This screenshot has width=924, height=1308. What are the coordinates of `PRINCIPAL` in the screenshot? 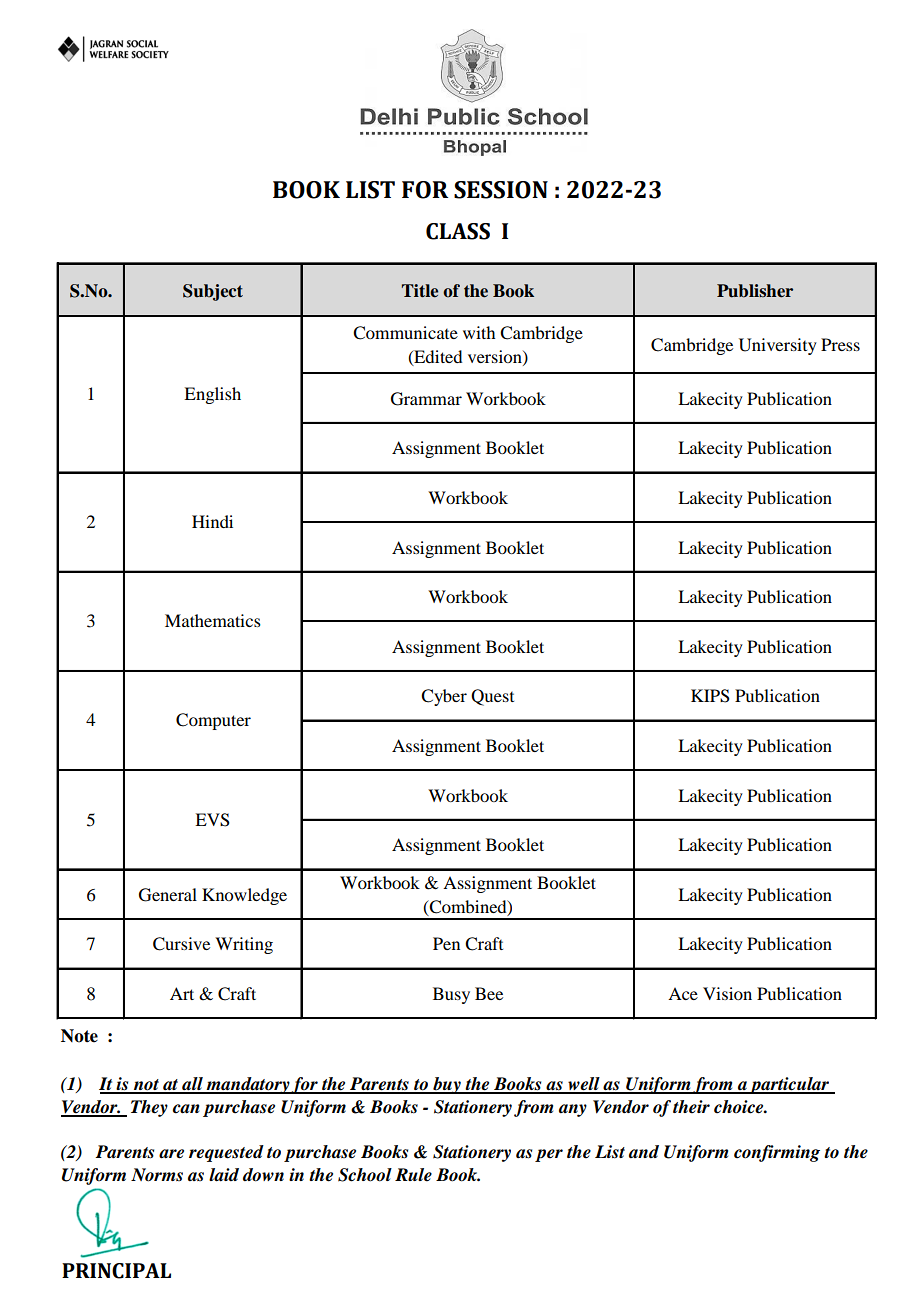 It's located at (116, 1271).
